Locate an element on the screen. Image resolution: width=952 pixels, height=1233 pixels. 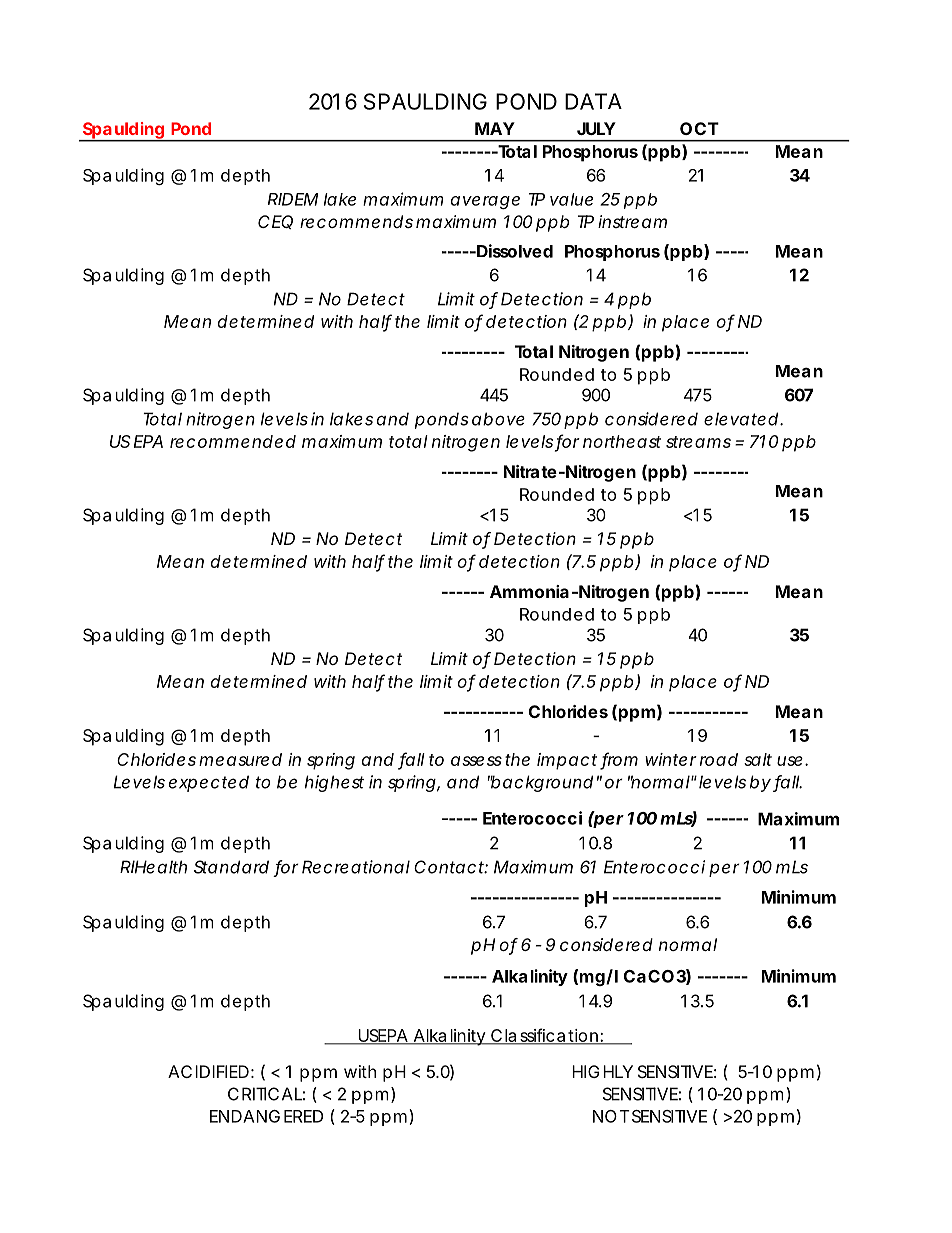
road is located at coordinates (719, 759).
